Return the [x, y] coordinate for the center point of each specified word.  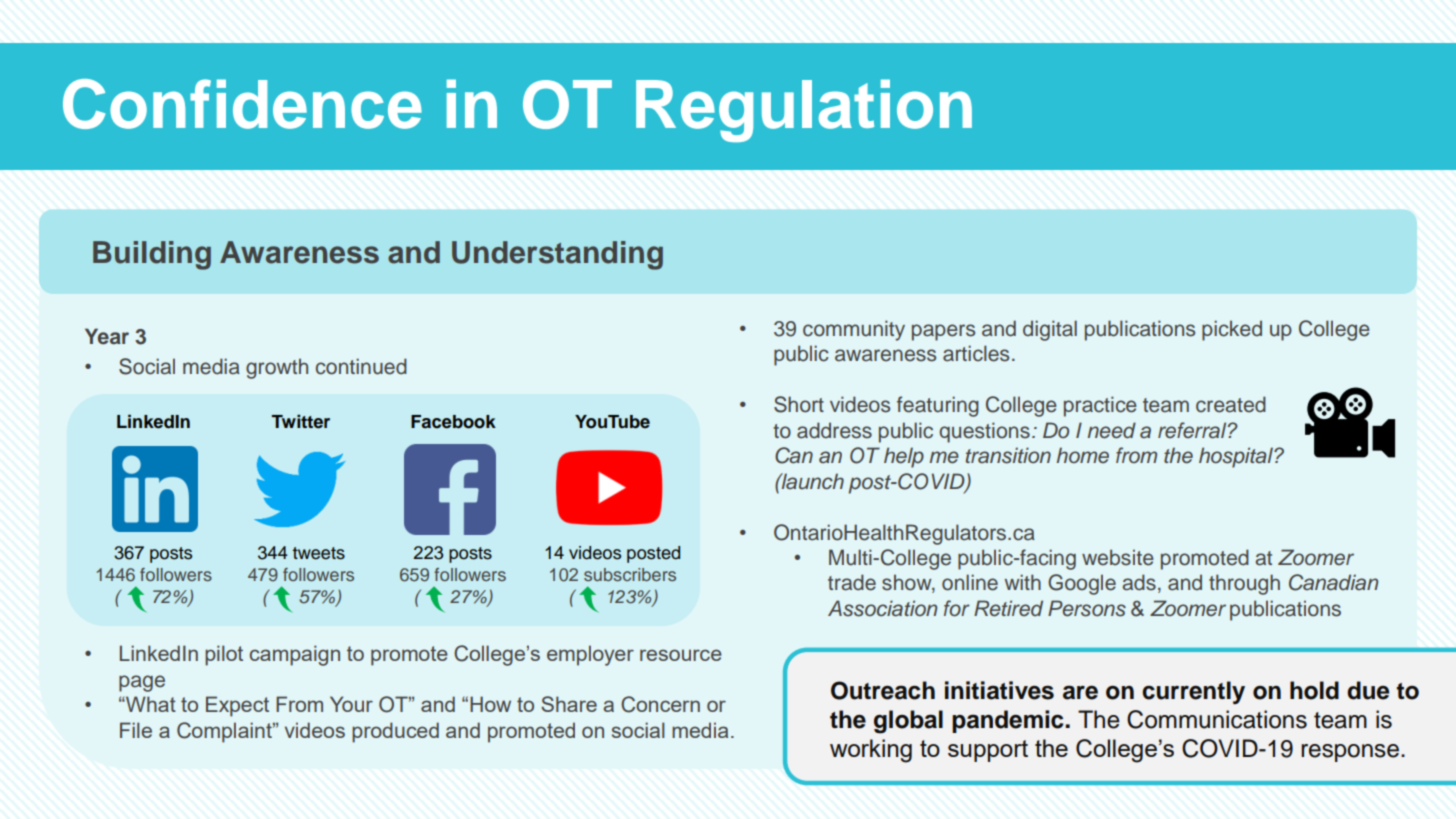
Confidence [242, 104]
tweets [319, 553]
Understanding [557, 255]
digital [1050, 330]
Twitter [301, 421]
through [1244, 584]
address [834, 430]
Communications [1217, 719]
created [1231, 404]
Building [152, 255]
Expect [237, 706]
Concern [660, 704]
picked [1232, 330]
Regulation [804, 110]
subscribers [630, 574]
